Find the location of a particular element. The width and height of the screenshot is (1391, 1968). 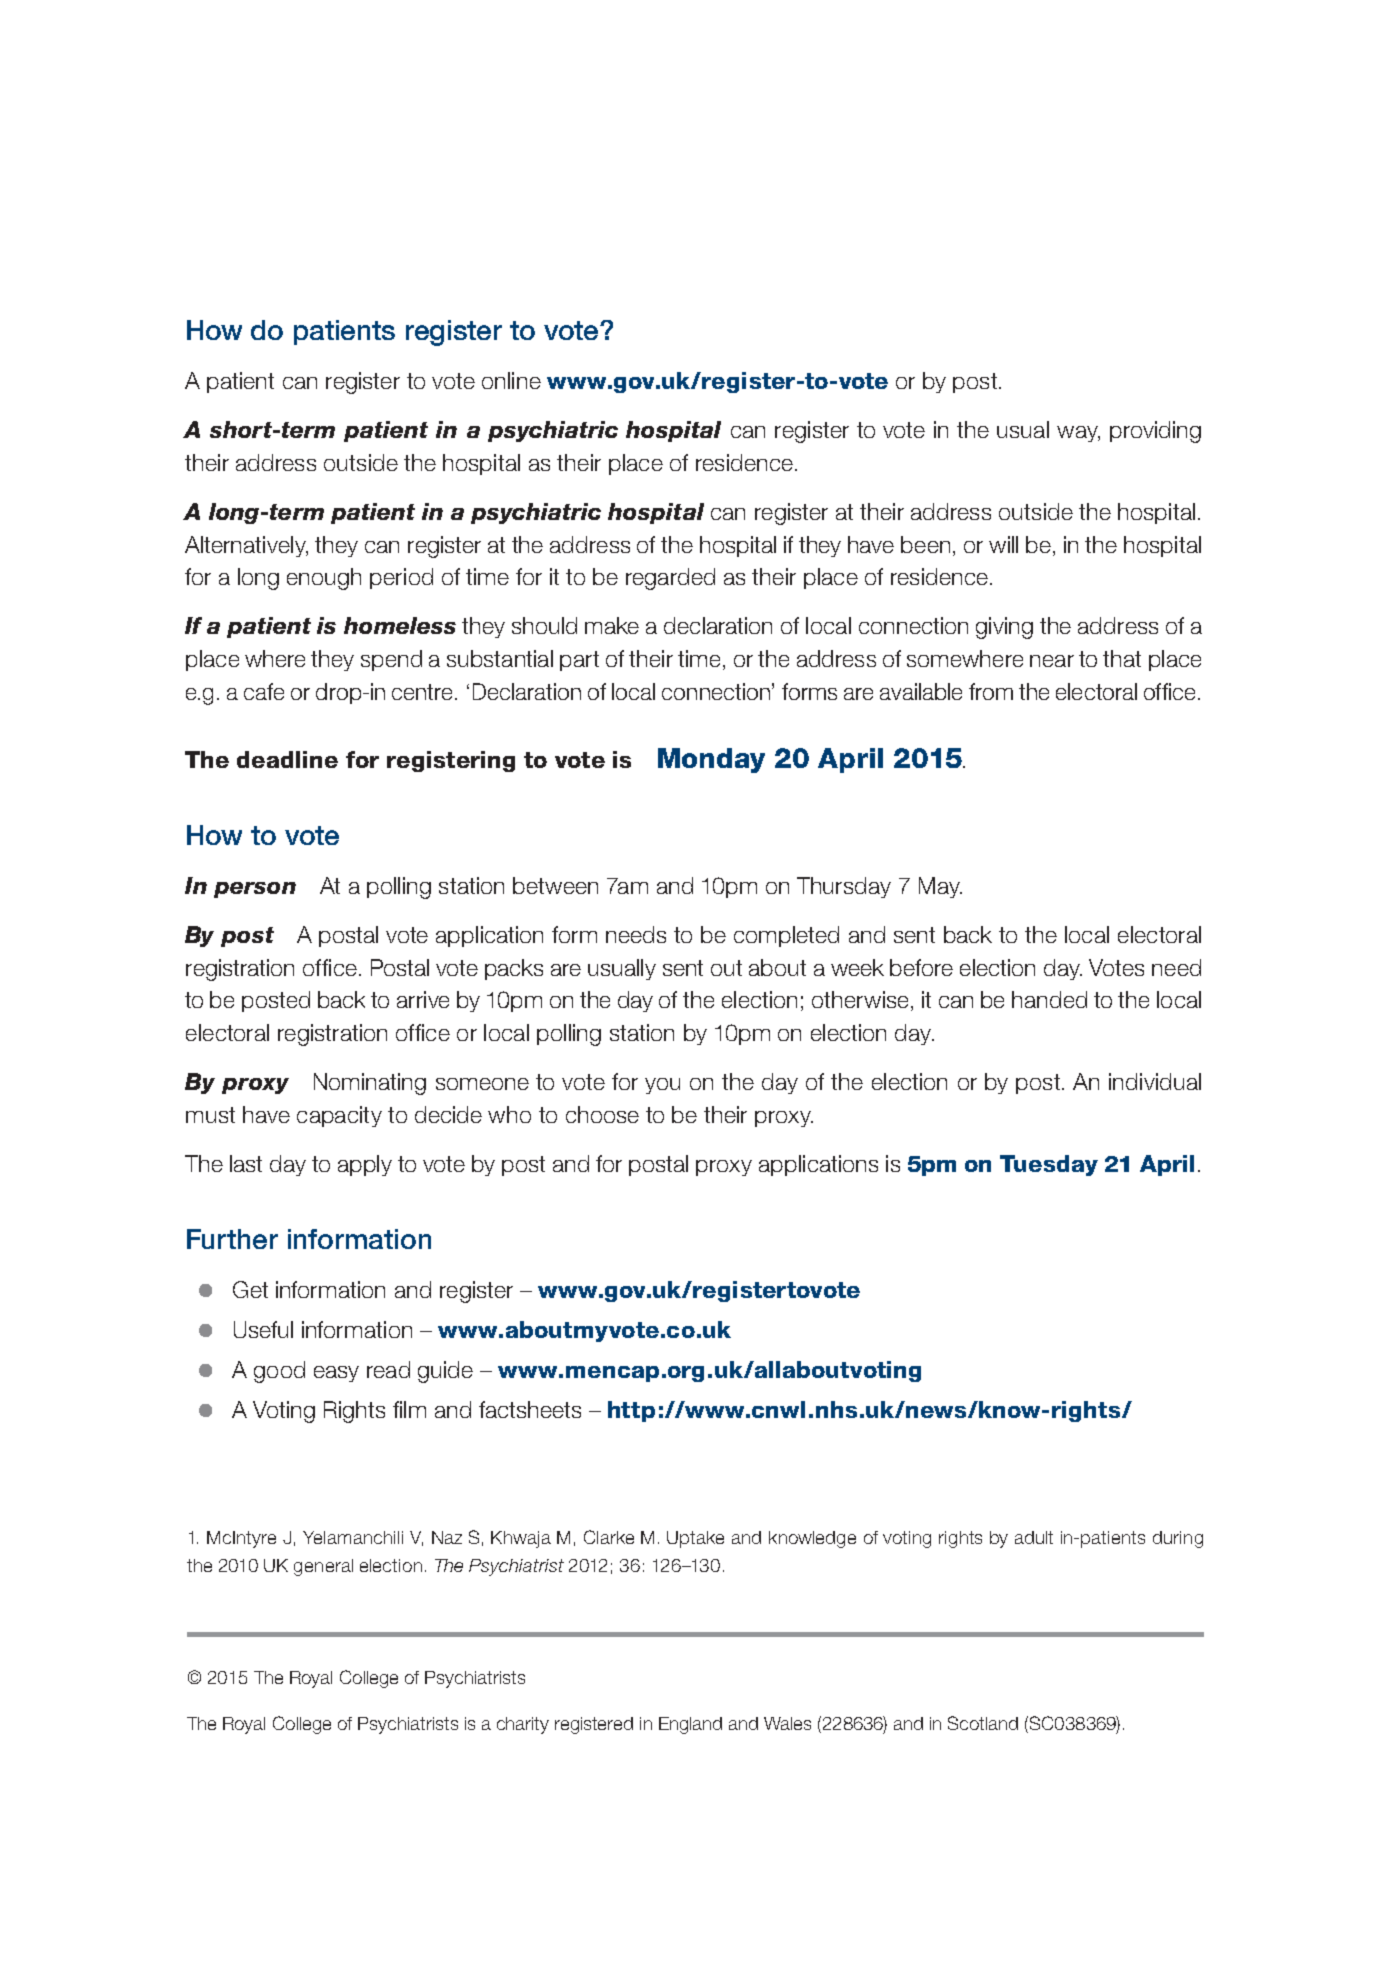

Get is located at coordinates (250, 1289).
